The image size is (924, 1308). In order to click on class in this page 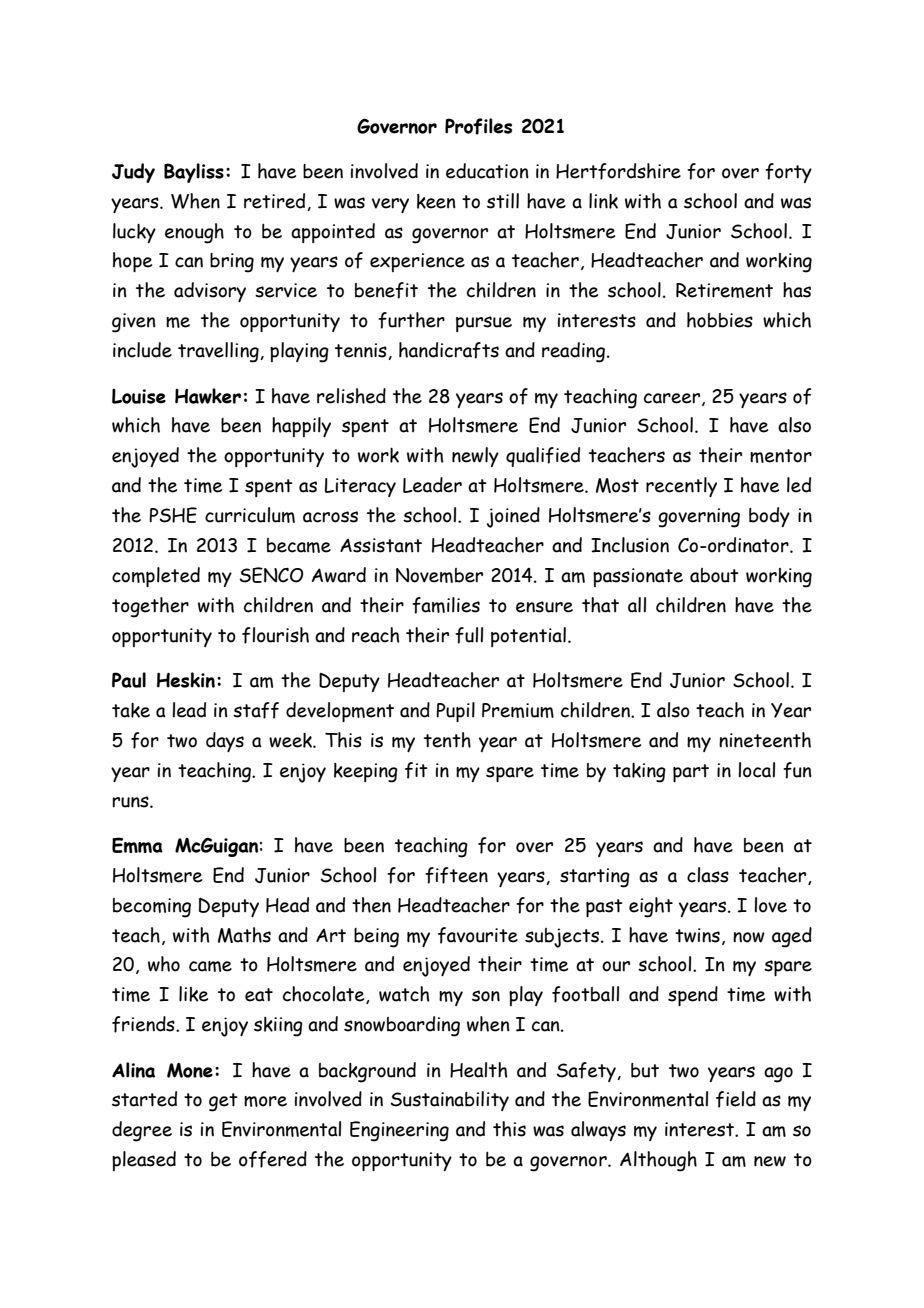, I will do `click(708, 875)`.
